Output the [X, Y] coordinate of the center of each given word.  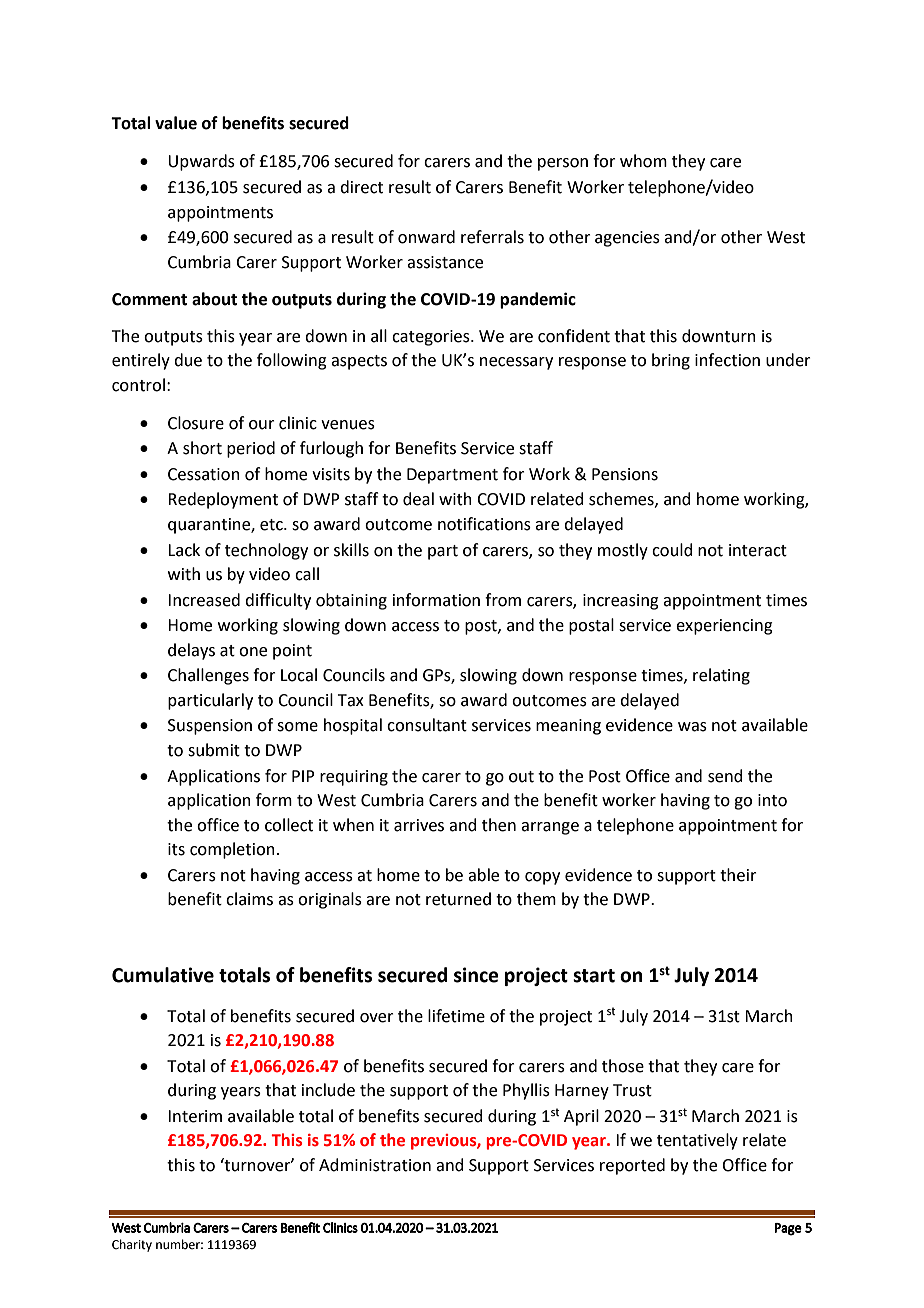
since [476, 975]
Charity [132, 1245]
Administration [375, 1165]
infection [727, 360]
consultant [427, 725]
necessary [516, 363]
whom [643, 161]
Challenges [208, 676]
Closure [196, 423]
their [738, 875]
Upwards [201, 162]
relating [721, 676]
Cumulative [163, 975]
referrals [492, 237]
